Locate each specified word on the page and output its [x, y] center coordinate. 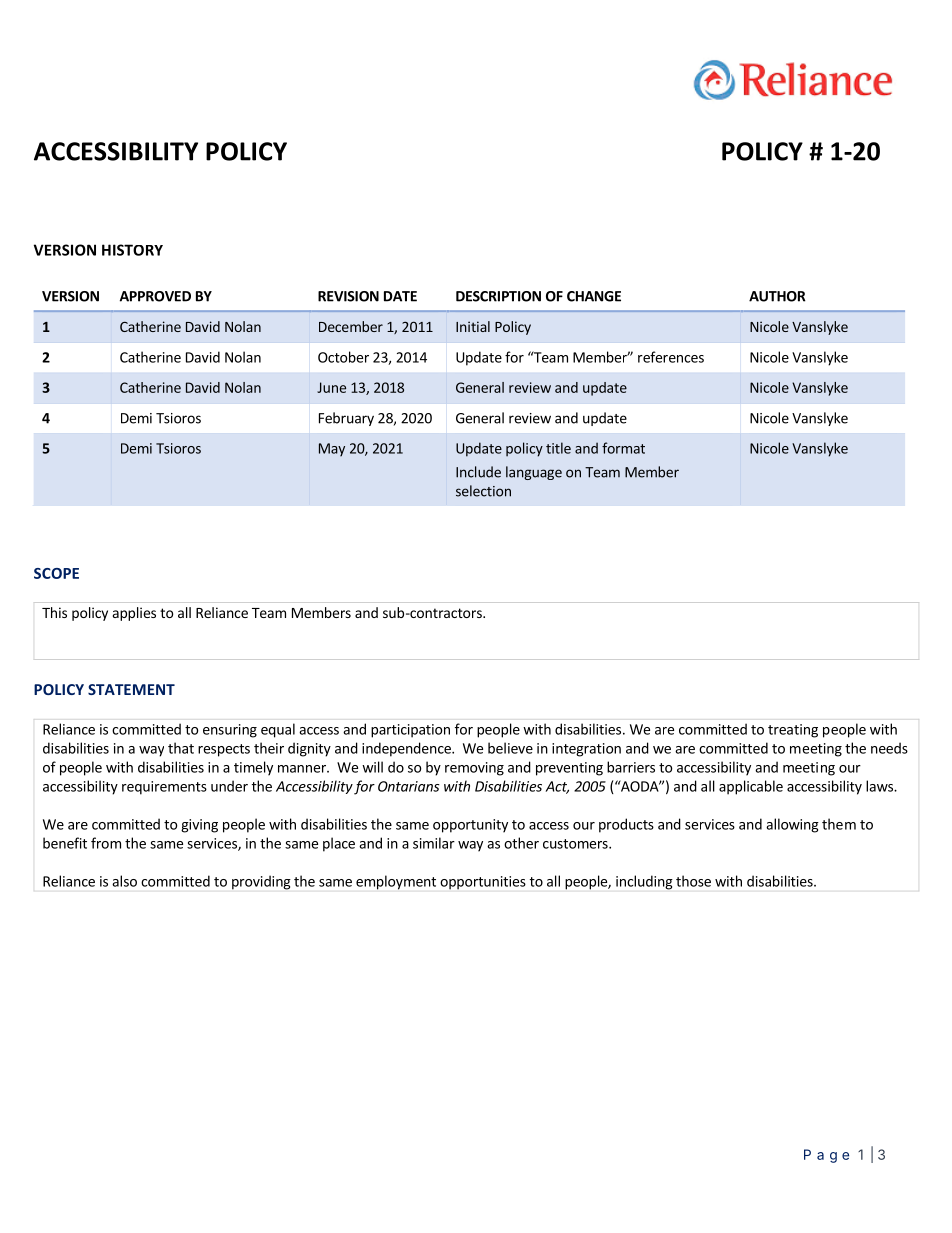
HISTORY [132, 250]
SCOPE [56, 573]
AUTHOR [777, 296]
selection [483, 491]
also [124, 881]
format [623, 448]
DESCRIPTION [498, 296]
